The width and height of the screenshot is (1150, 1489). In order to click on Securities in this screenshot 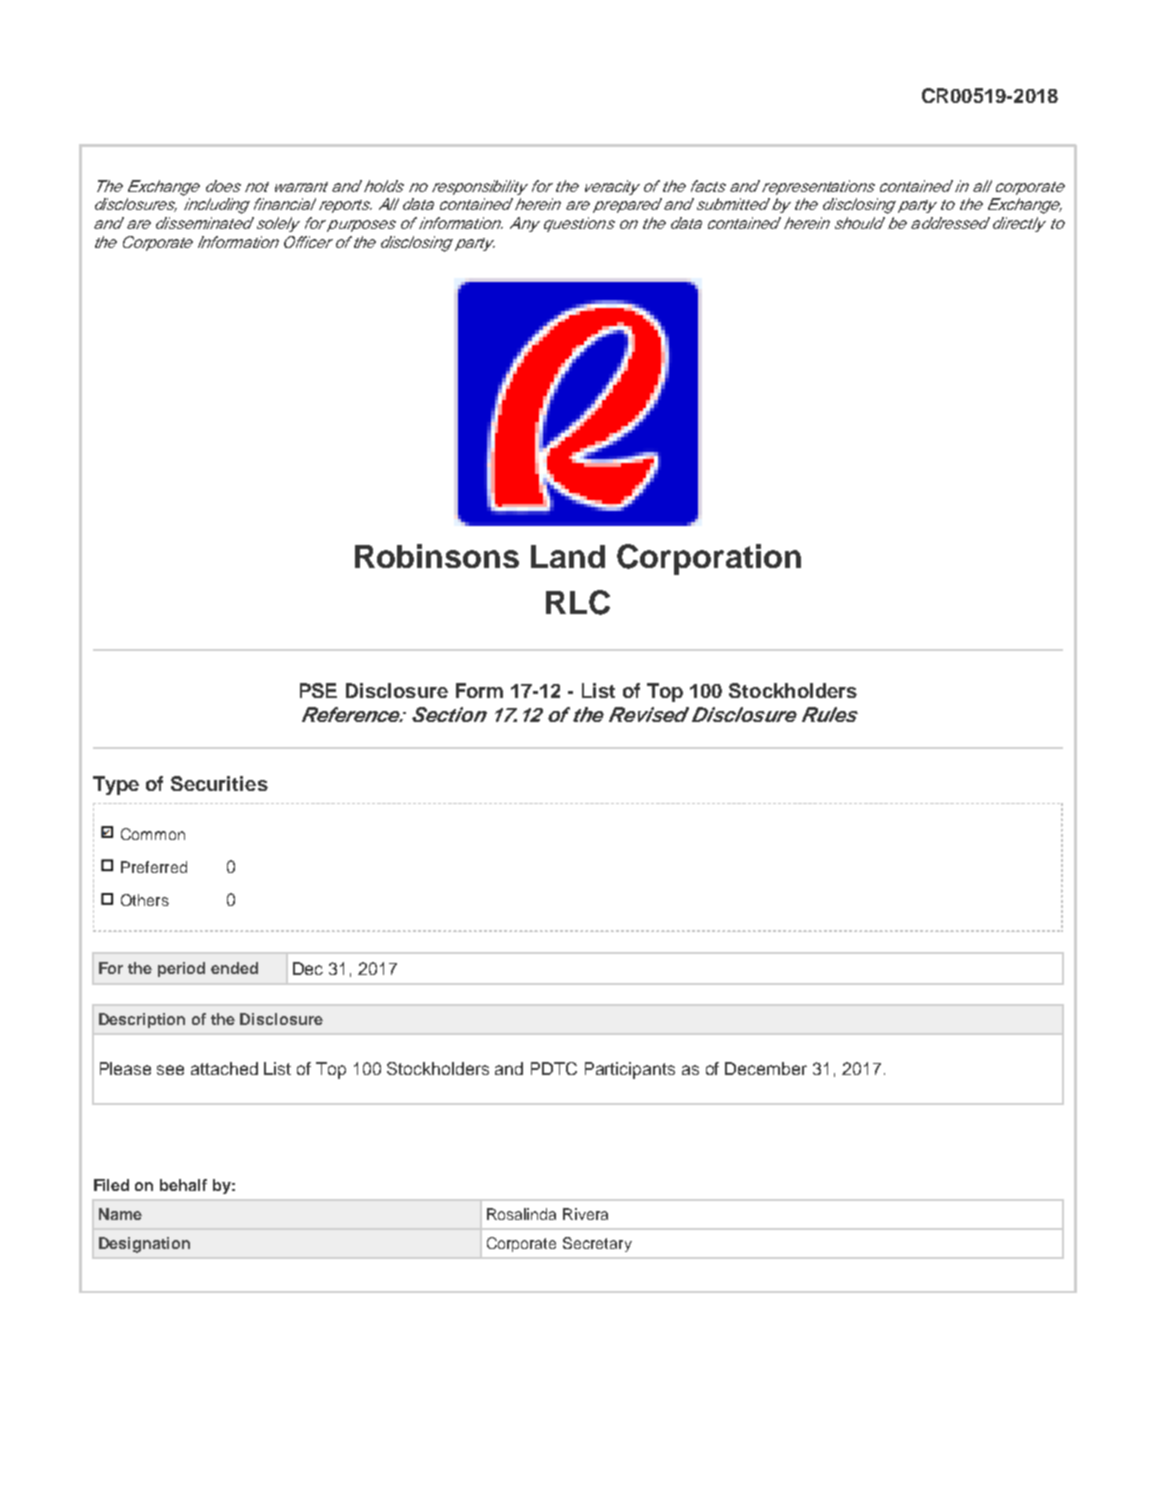, I will do `click(219, 783)`.
